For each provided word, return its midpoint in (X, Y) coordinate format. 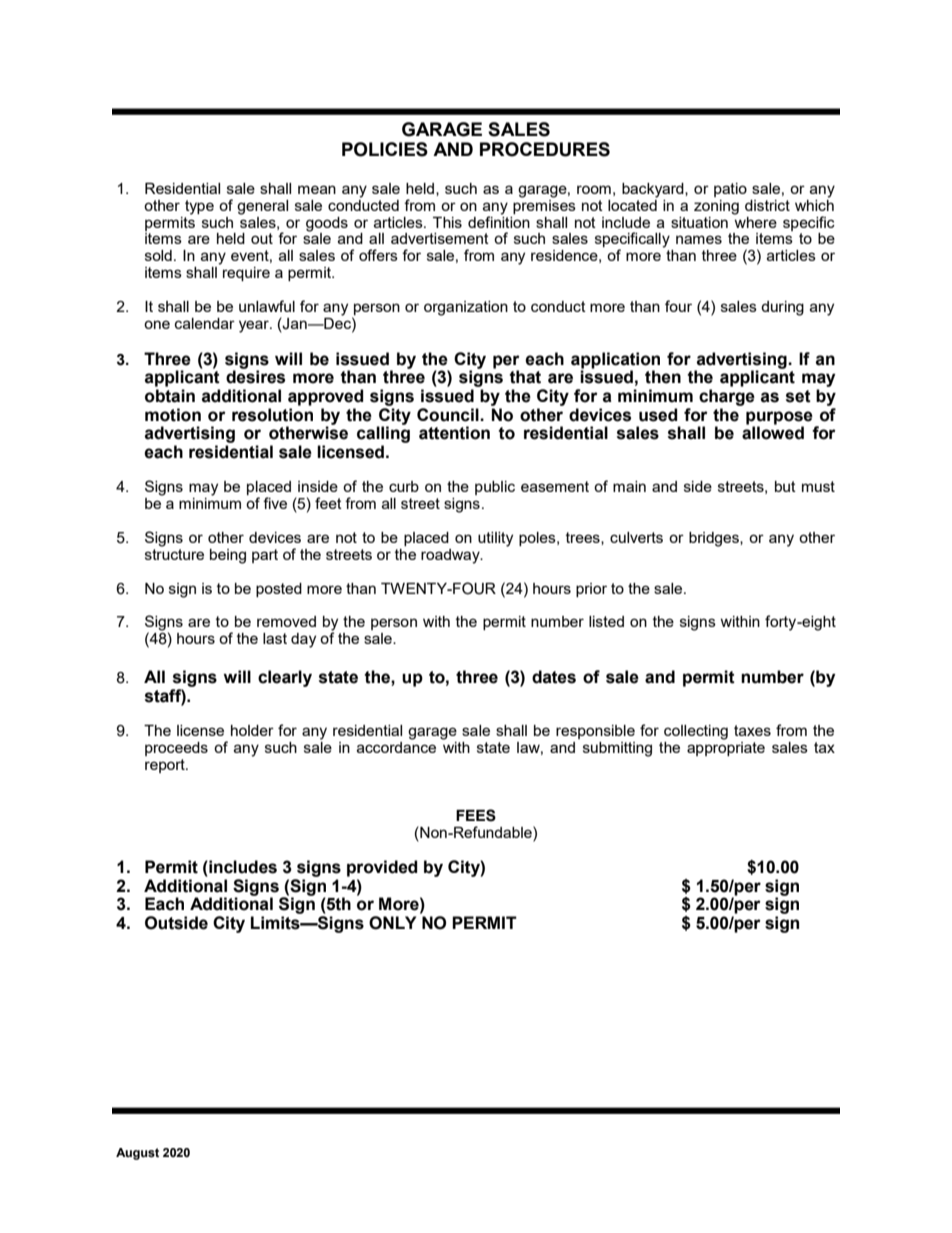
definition (499, 221)
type (199, 207)
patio (730, 190)
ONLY (392, 923)
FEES (476, 815)
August (137, 1154)
